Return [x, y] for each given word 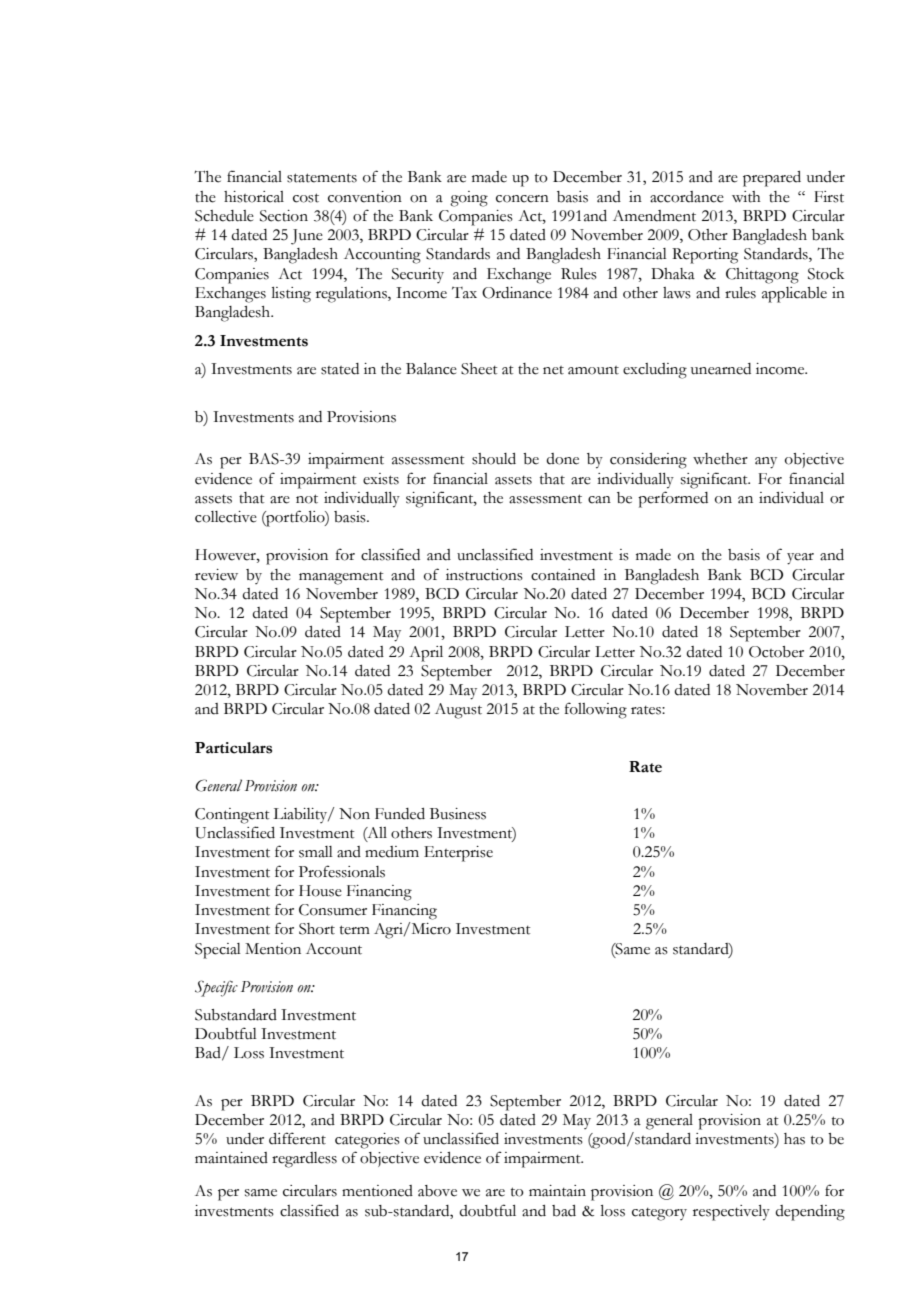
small [316, 852]
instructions [484, 575]
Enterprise [458, 854]
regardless [304, 1160]
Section [284, 216]
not [307, 499]
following [596, 710]
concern [522, 199]
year [800, 559]
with [746, 197]
